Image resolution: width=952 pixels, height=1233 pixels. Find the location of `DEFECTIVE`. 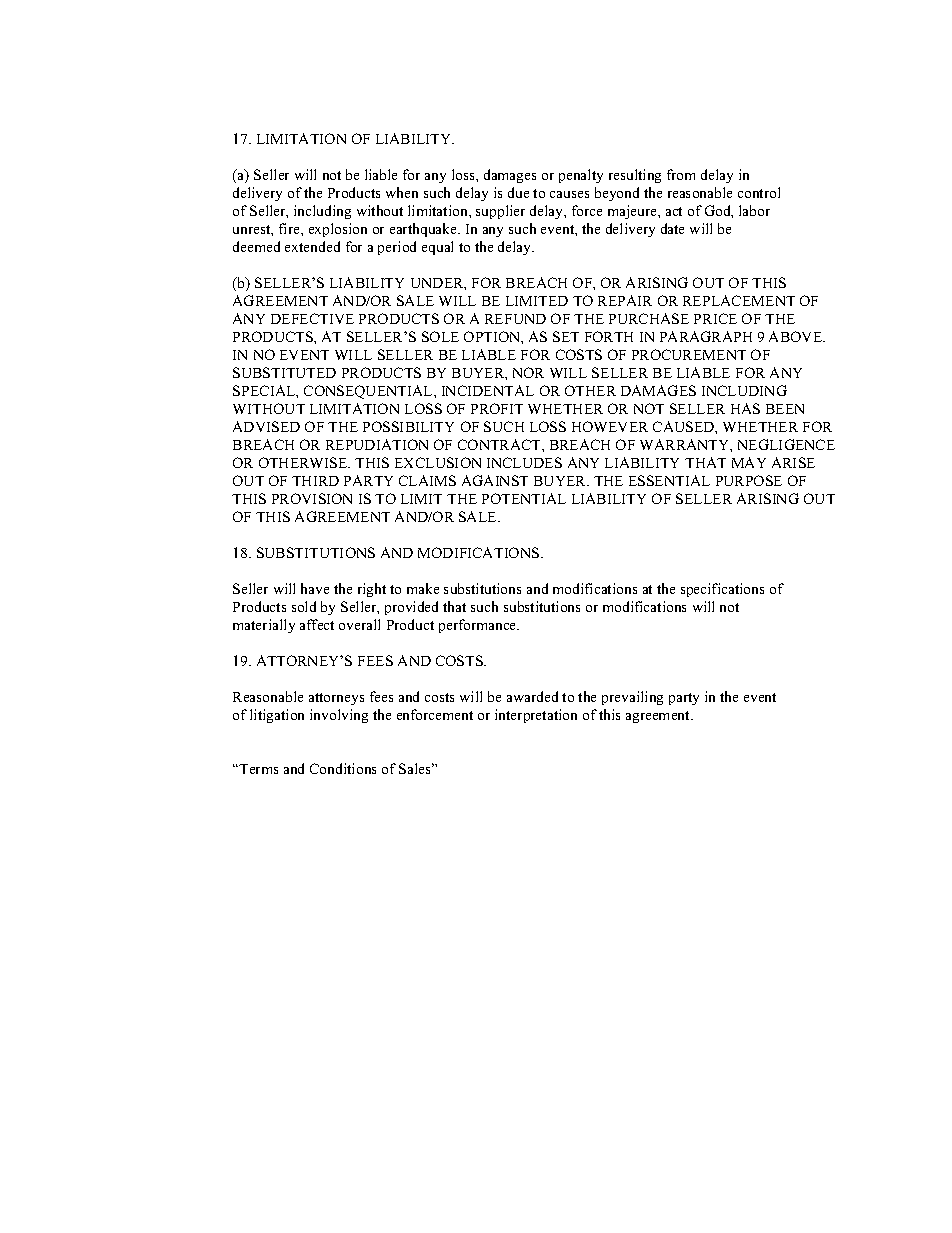

DEFECTIVE is located at coordinates (312, 318).
